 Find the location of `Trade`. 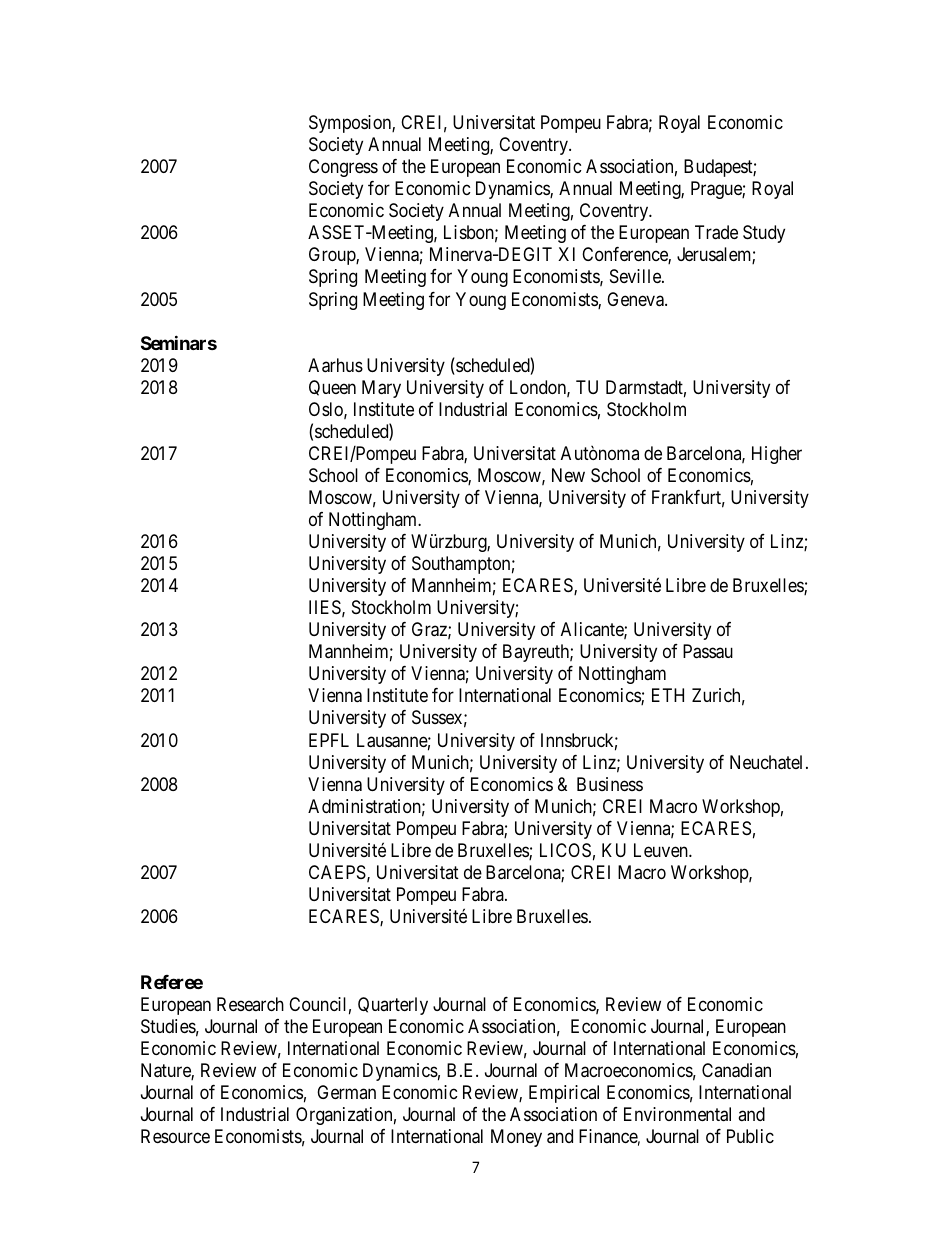

Trade is located at coordinates (716, 232).
